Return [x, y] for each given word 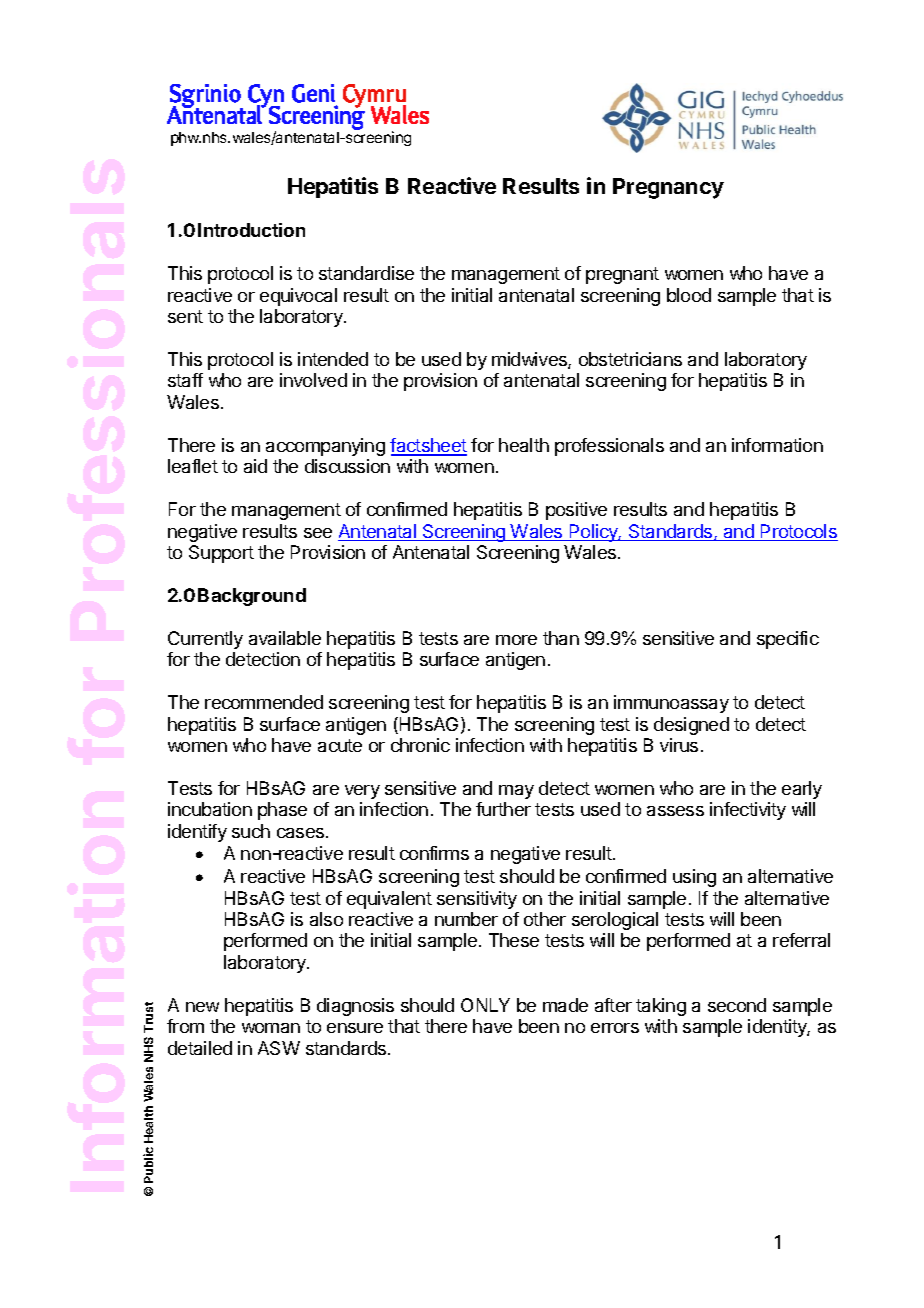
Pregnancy [668, 188]
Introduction [251, 230]
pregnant [622, 275]
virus [679, 745]
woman [271, 1028]
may [516, 792]
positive [576, 511]
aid [255, 466]
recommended [264, 702]
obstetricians [630, 359]
